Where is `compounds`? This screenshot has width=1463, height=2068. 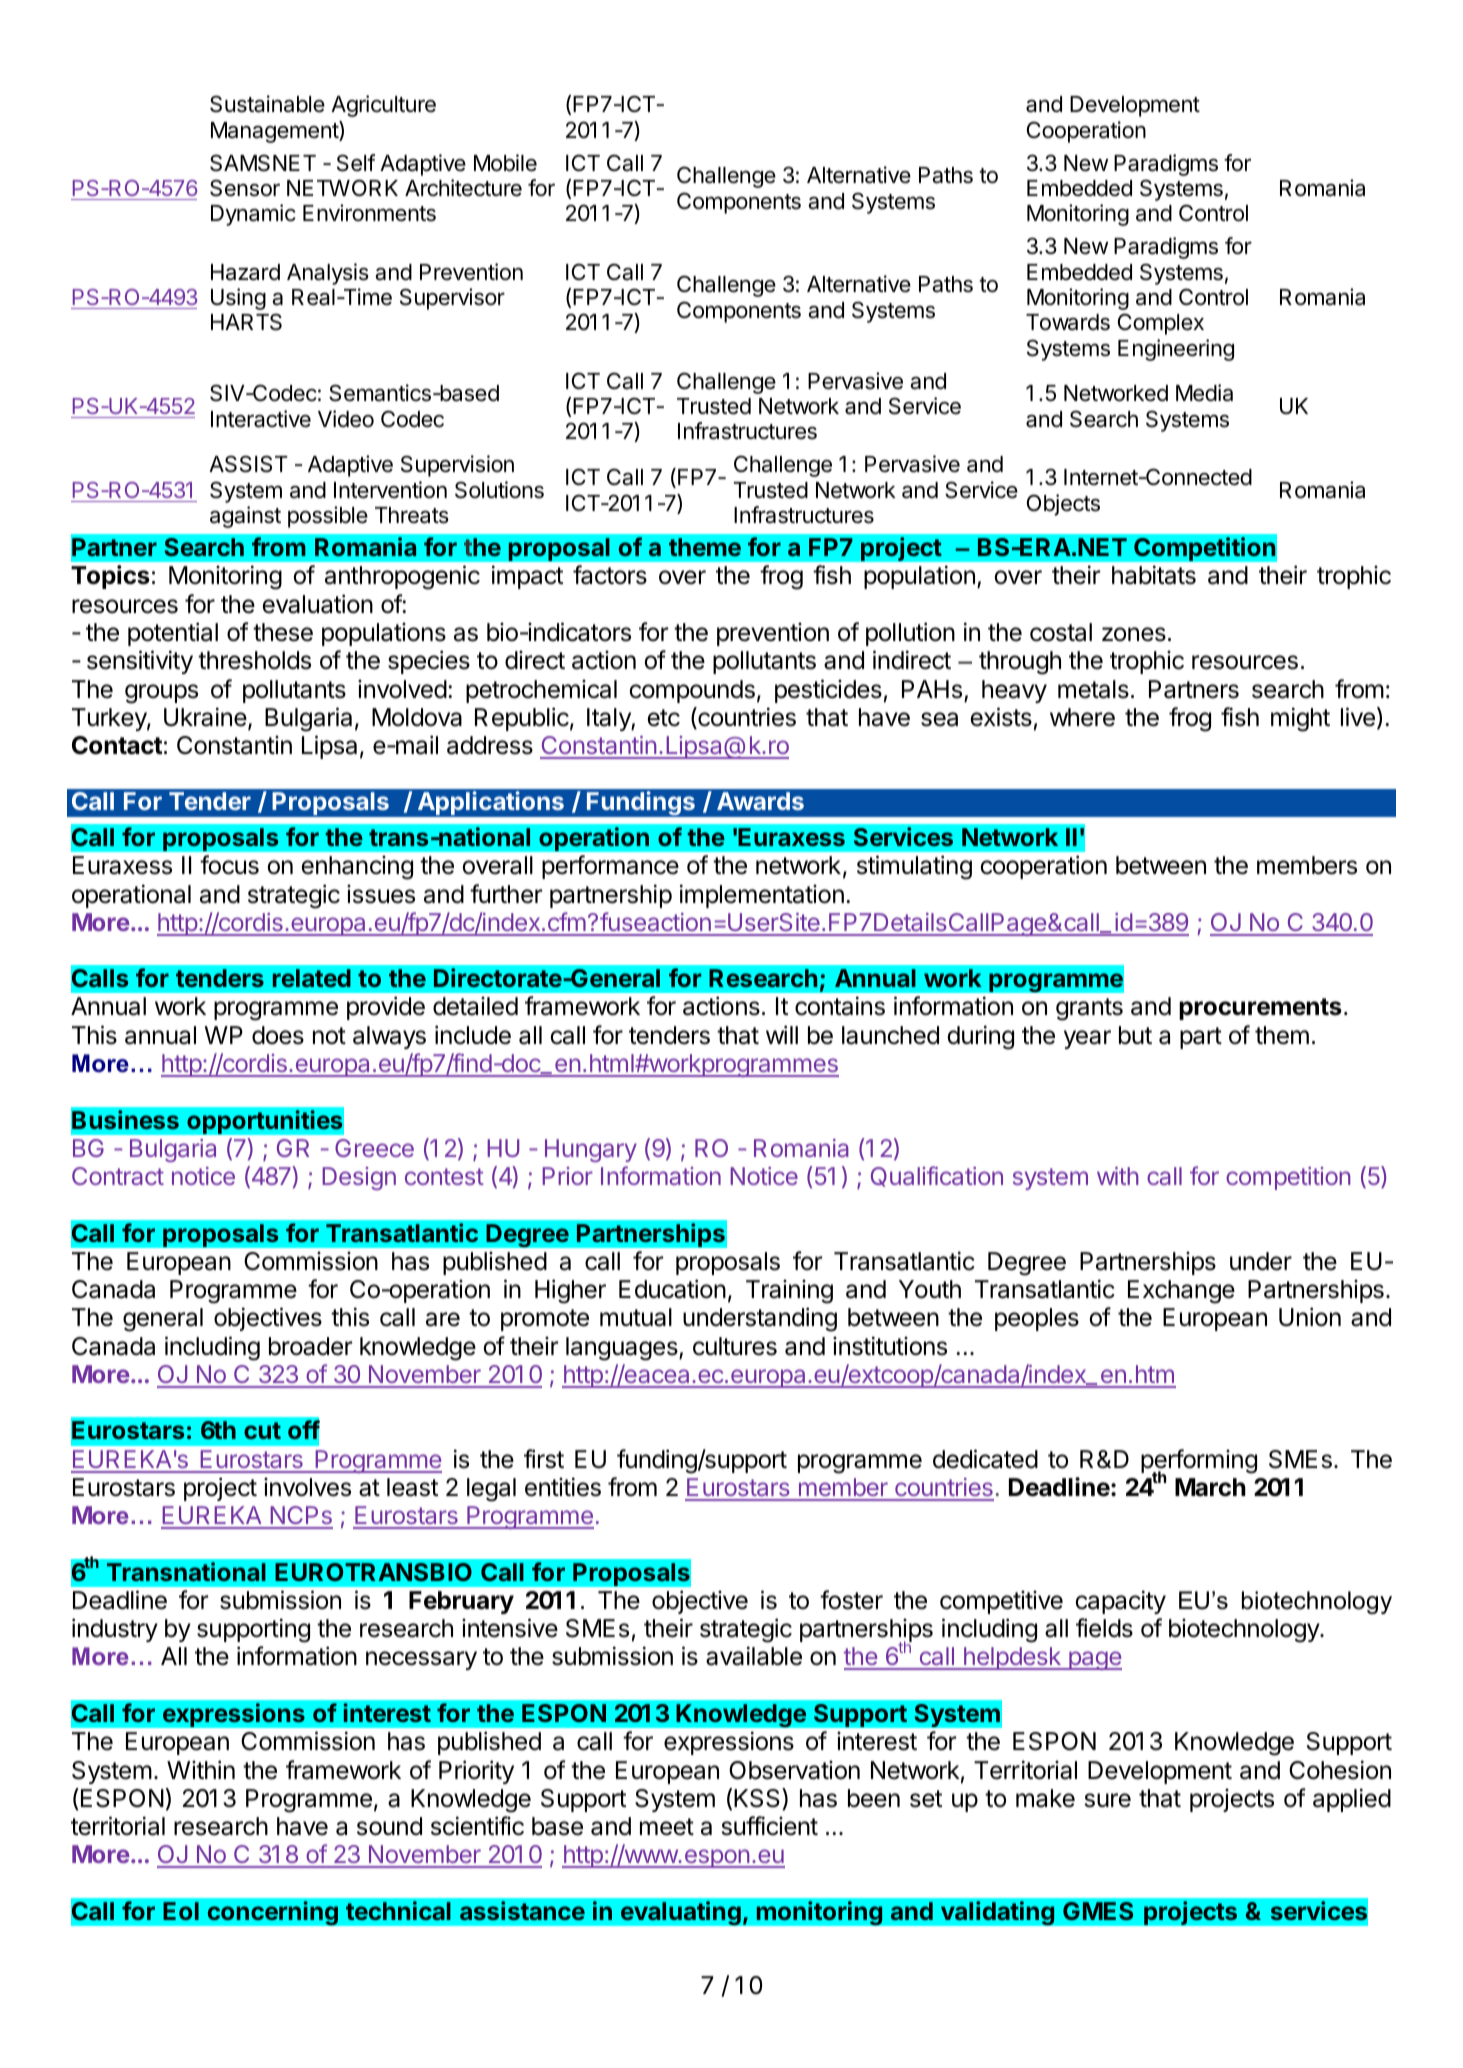 compounds is located at coordinates (692, 691).
